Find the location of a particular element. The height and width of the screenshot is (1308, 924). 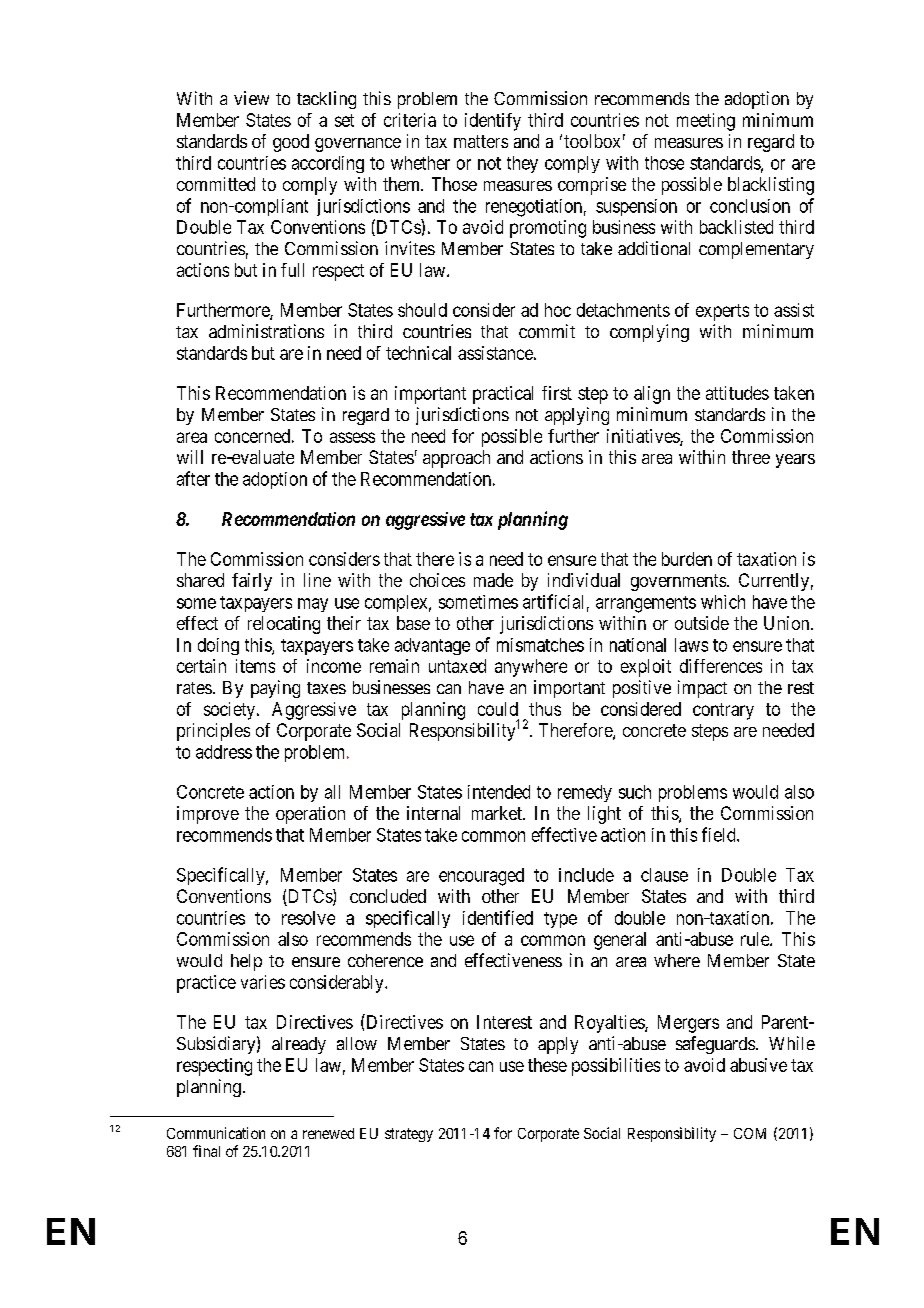

after is located at coordinates (193, 478).
